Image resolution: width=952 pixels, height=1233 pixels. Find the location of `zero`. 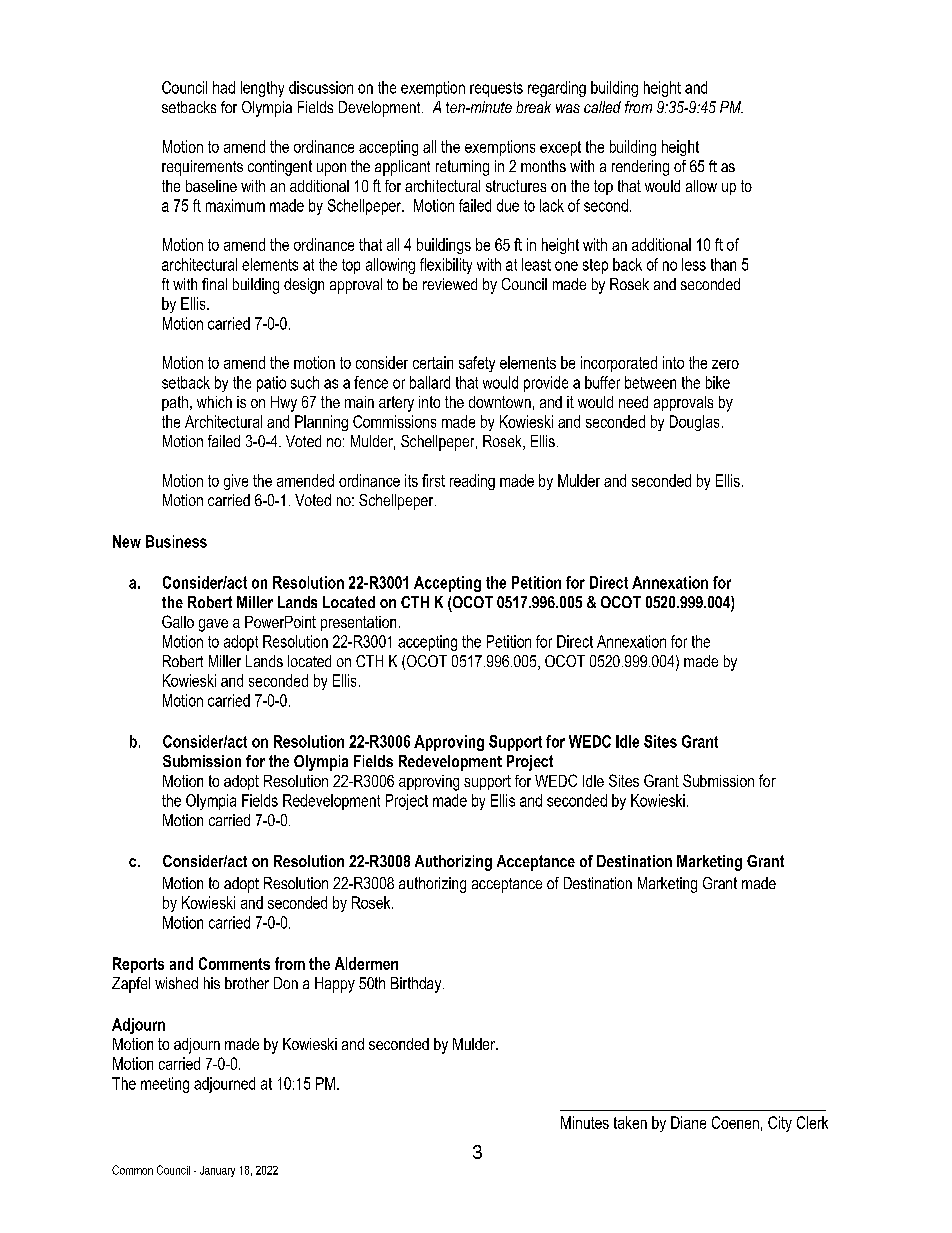

zero is located at coordinates (725, 364).
